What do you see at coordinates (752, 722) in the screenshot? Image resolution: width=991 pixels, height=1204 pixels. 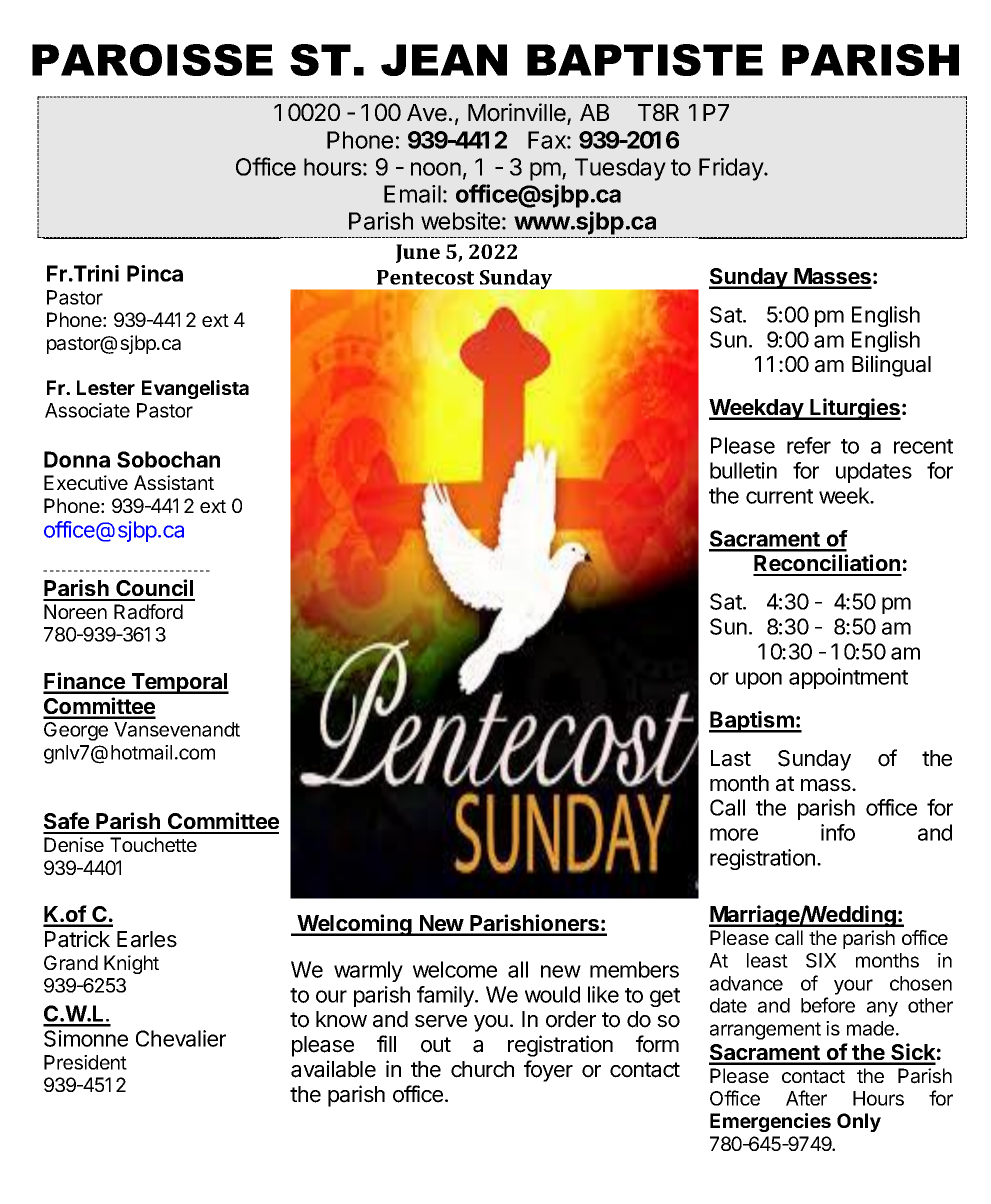 I see `Baptism` at bounding box center [752, 722].
